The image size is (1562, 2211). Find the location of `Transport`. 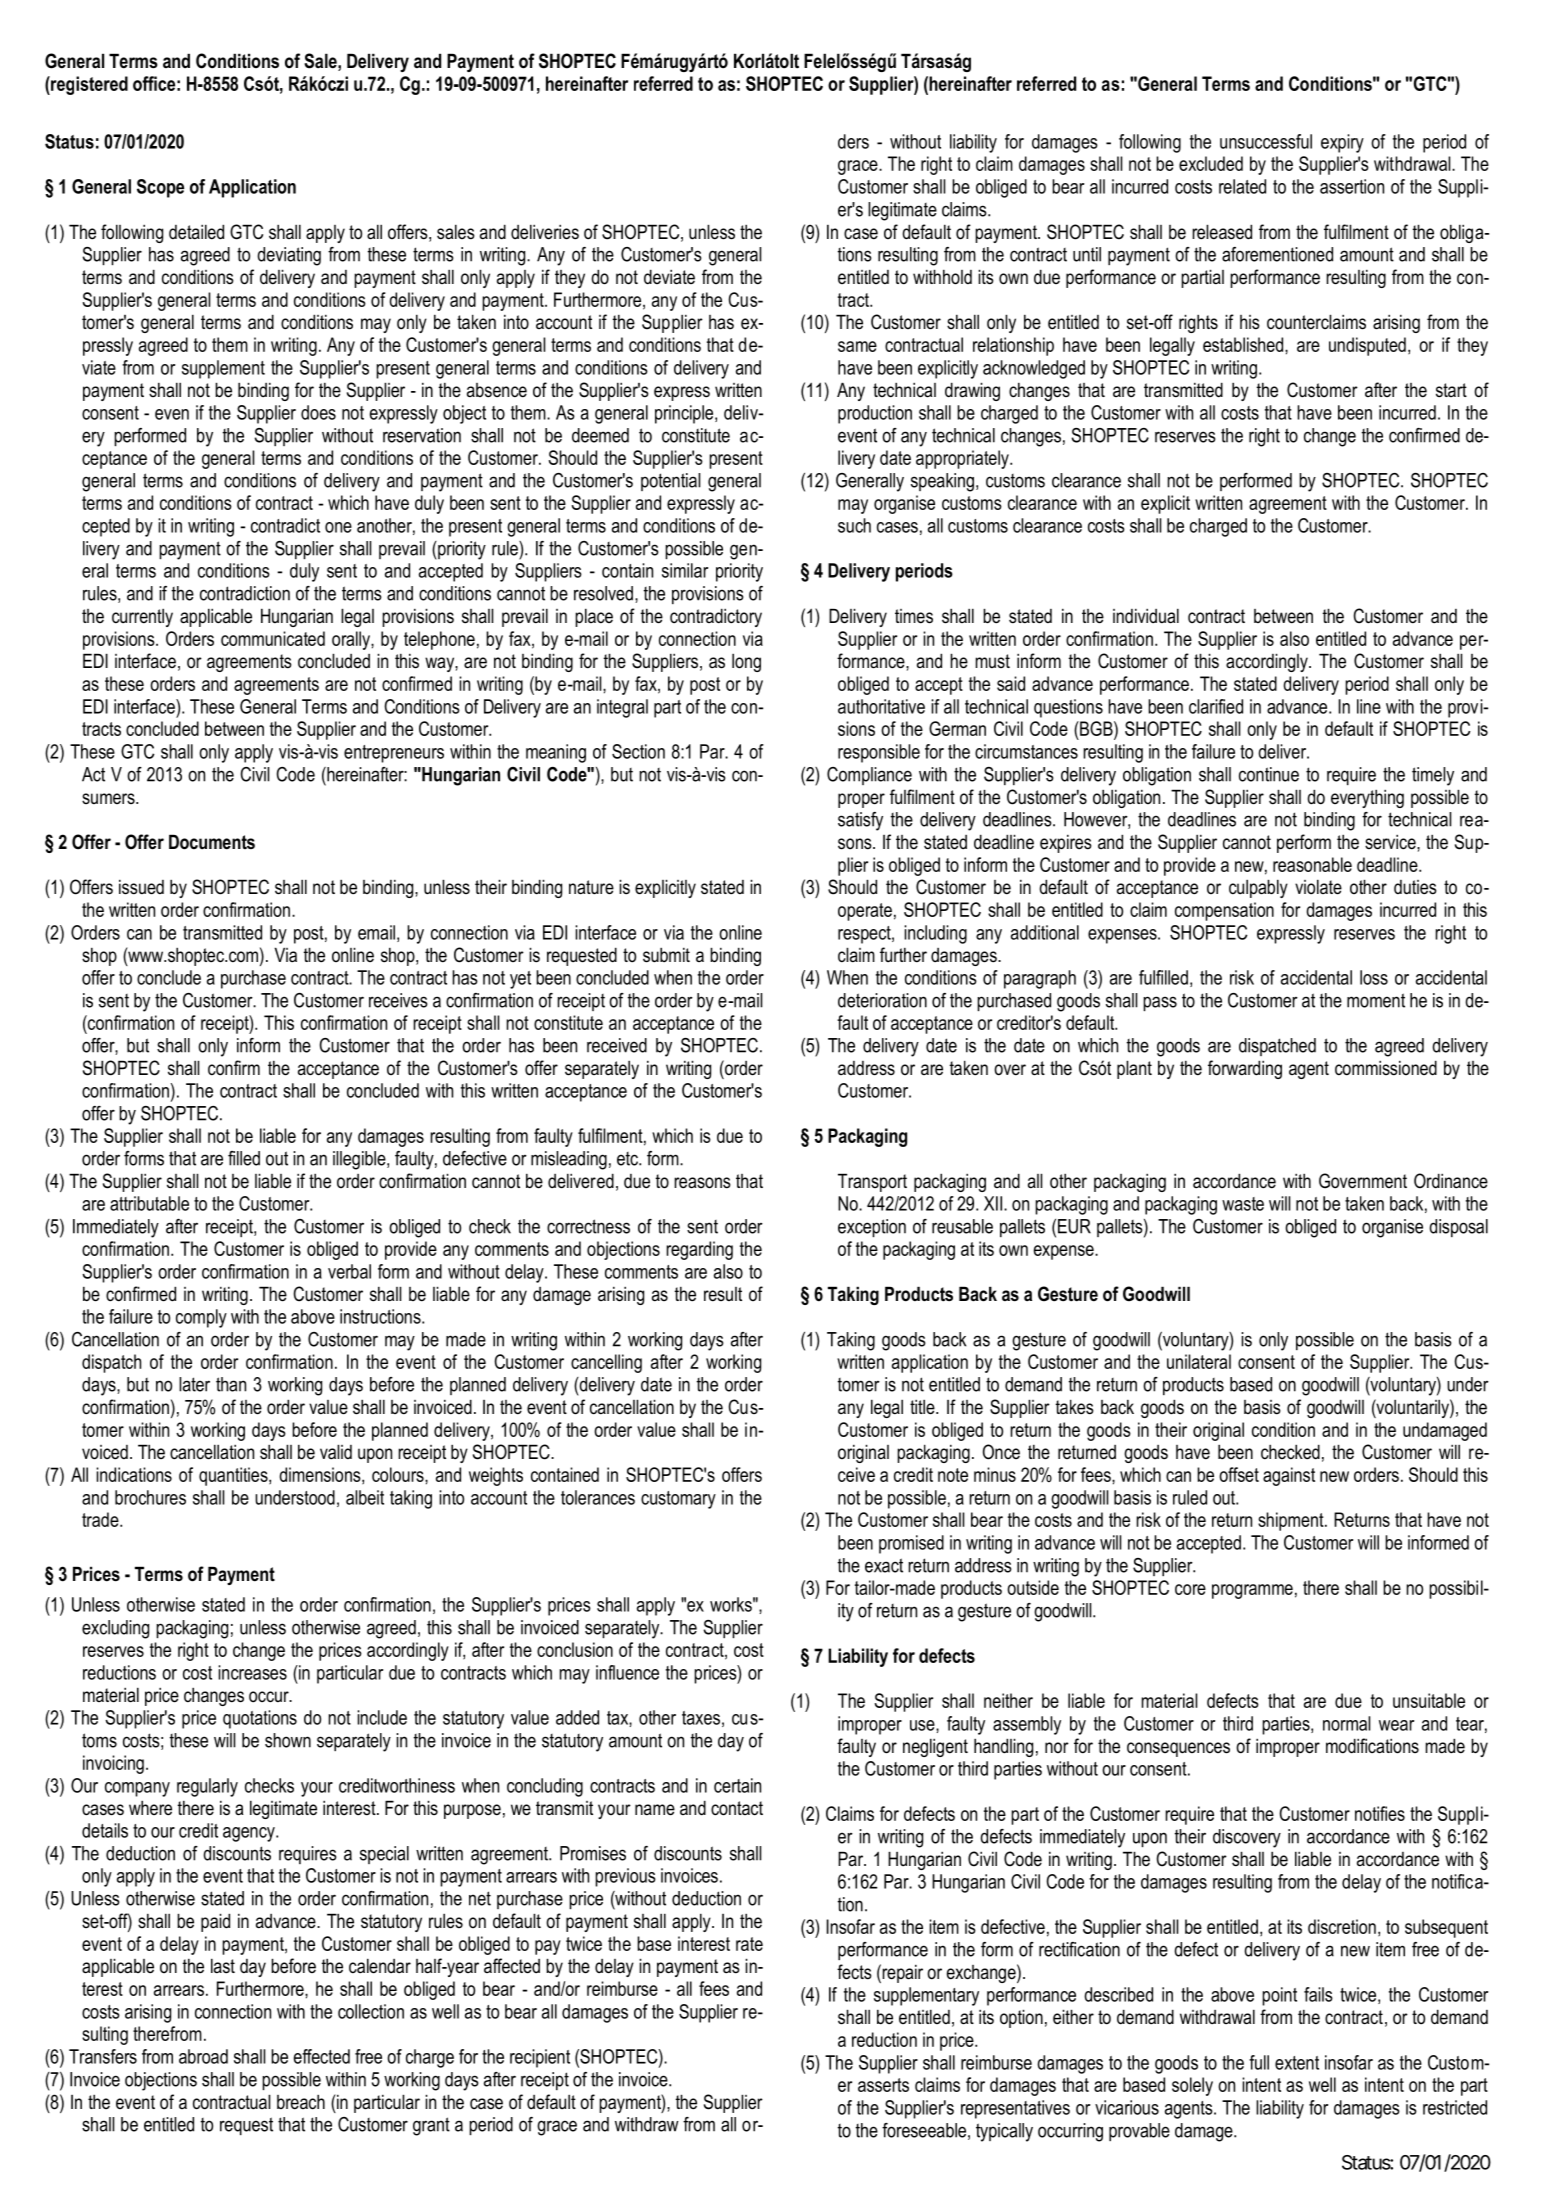

Transport is located at coordinates (872, 1182).
